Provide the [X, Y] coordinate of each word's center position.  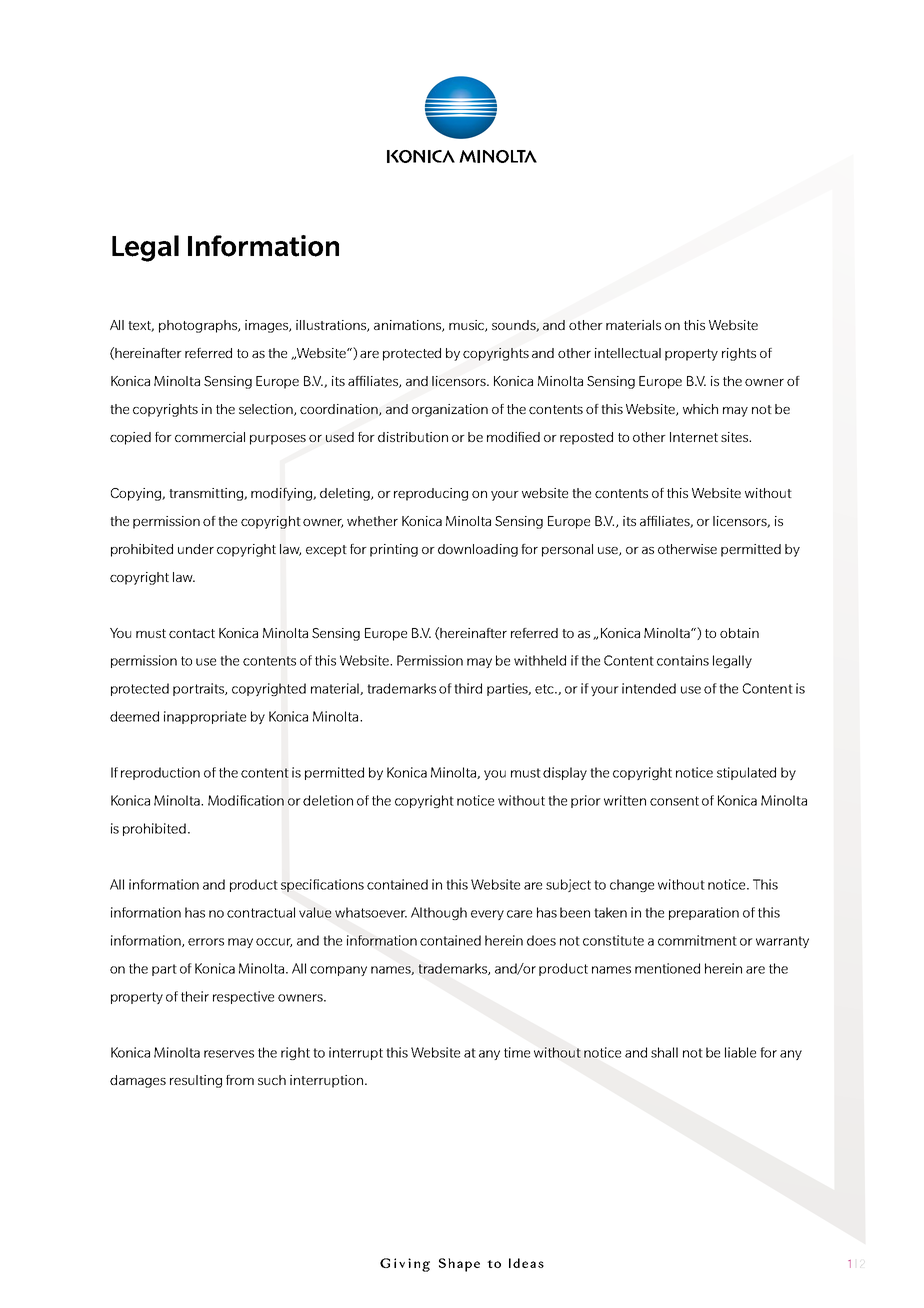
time [517, 1052]
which [700, 409]
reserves [229, 1054]
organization [450, 410]
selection [267, 410]
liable [740, 1052]
